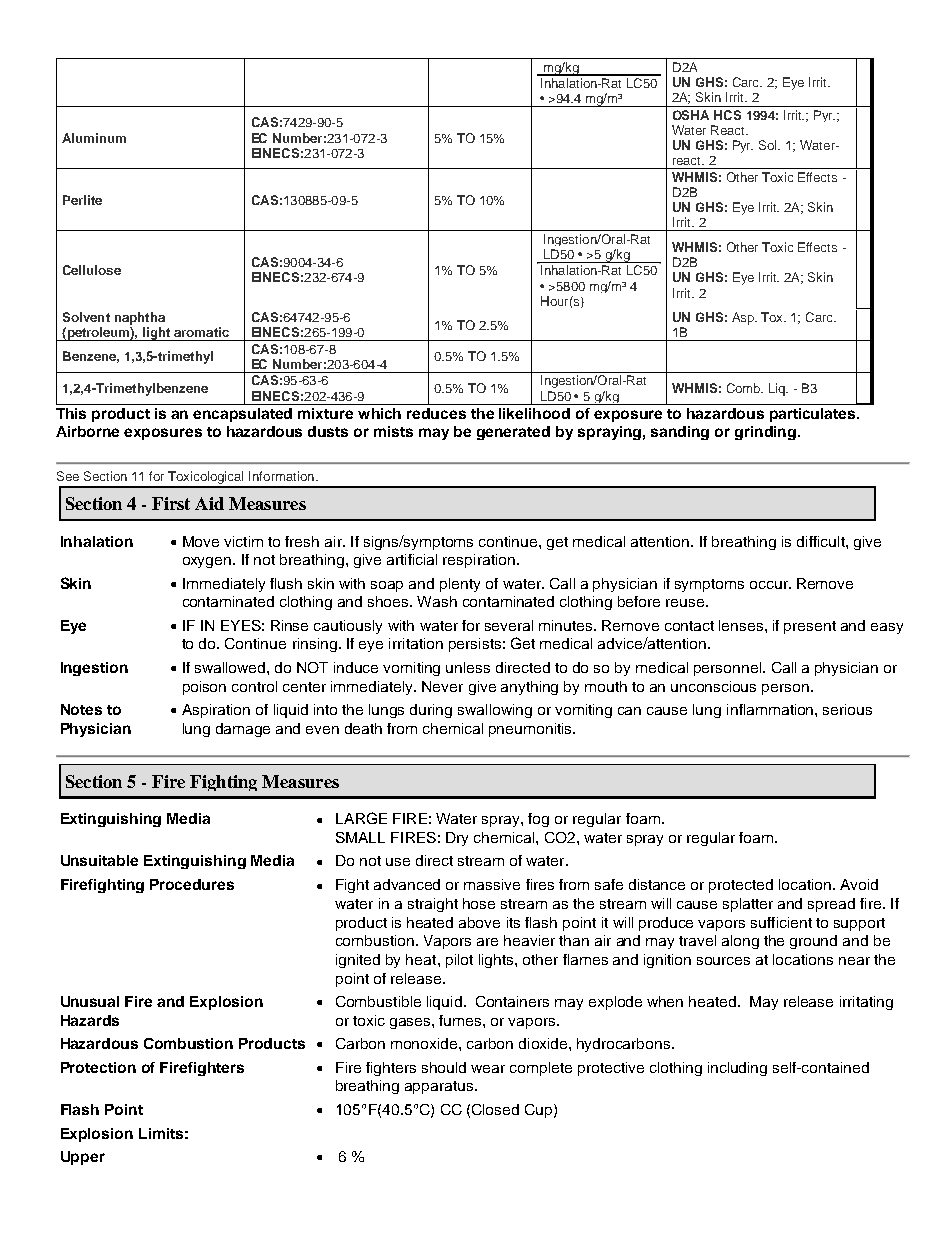  I want to click on Dry, so click(457, 839).
